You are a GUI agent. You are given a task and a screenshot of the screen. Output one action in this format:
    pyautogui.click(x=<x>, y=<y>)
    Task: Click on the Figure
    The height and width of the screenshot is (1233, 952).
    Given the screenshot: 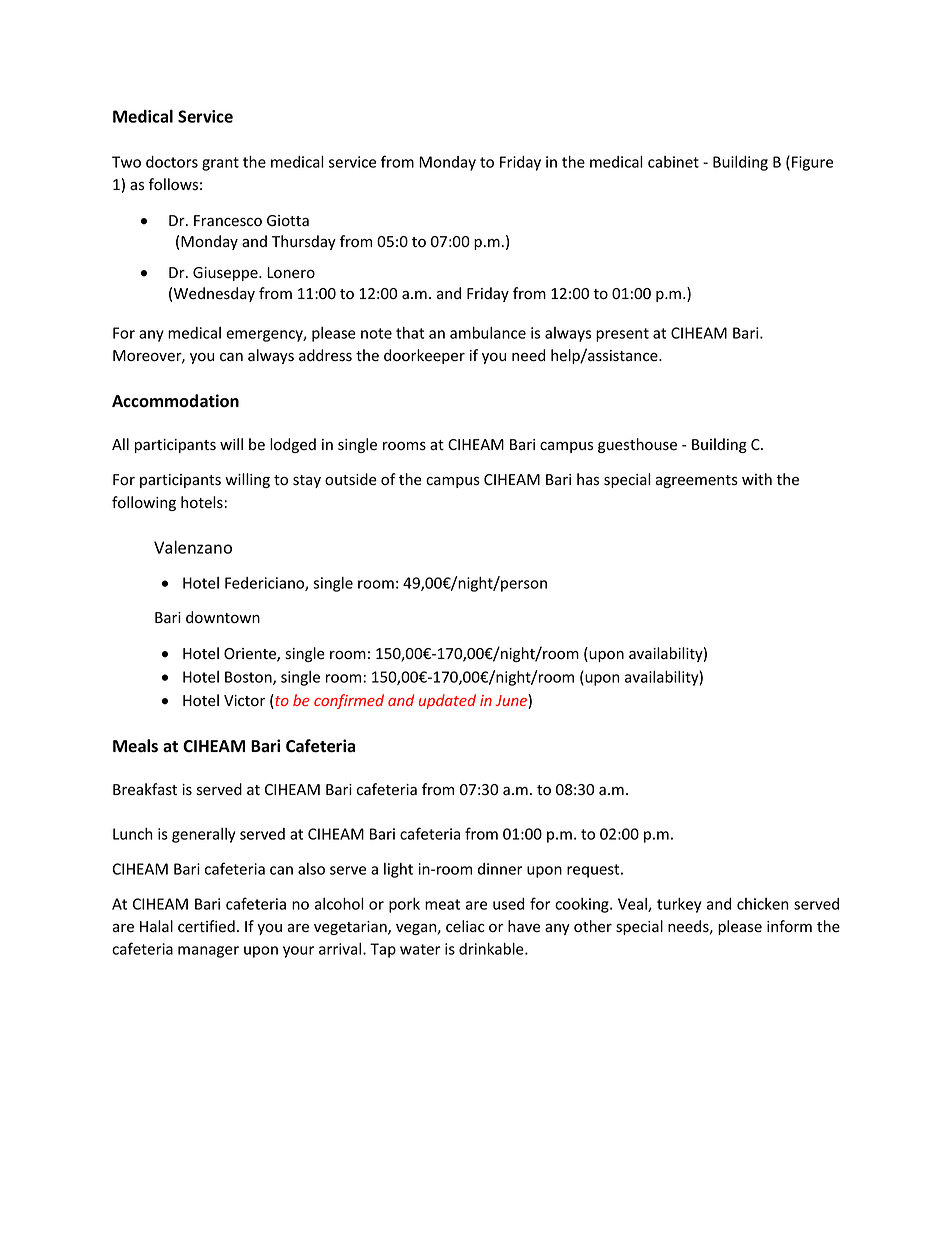 What is the action you would take?
    pyautogui.click(x=812, y=163)
